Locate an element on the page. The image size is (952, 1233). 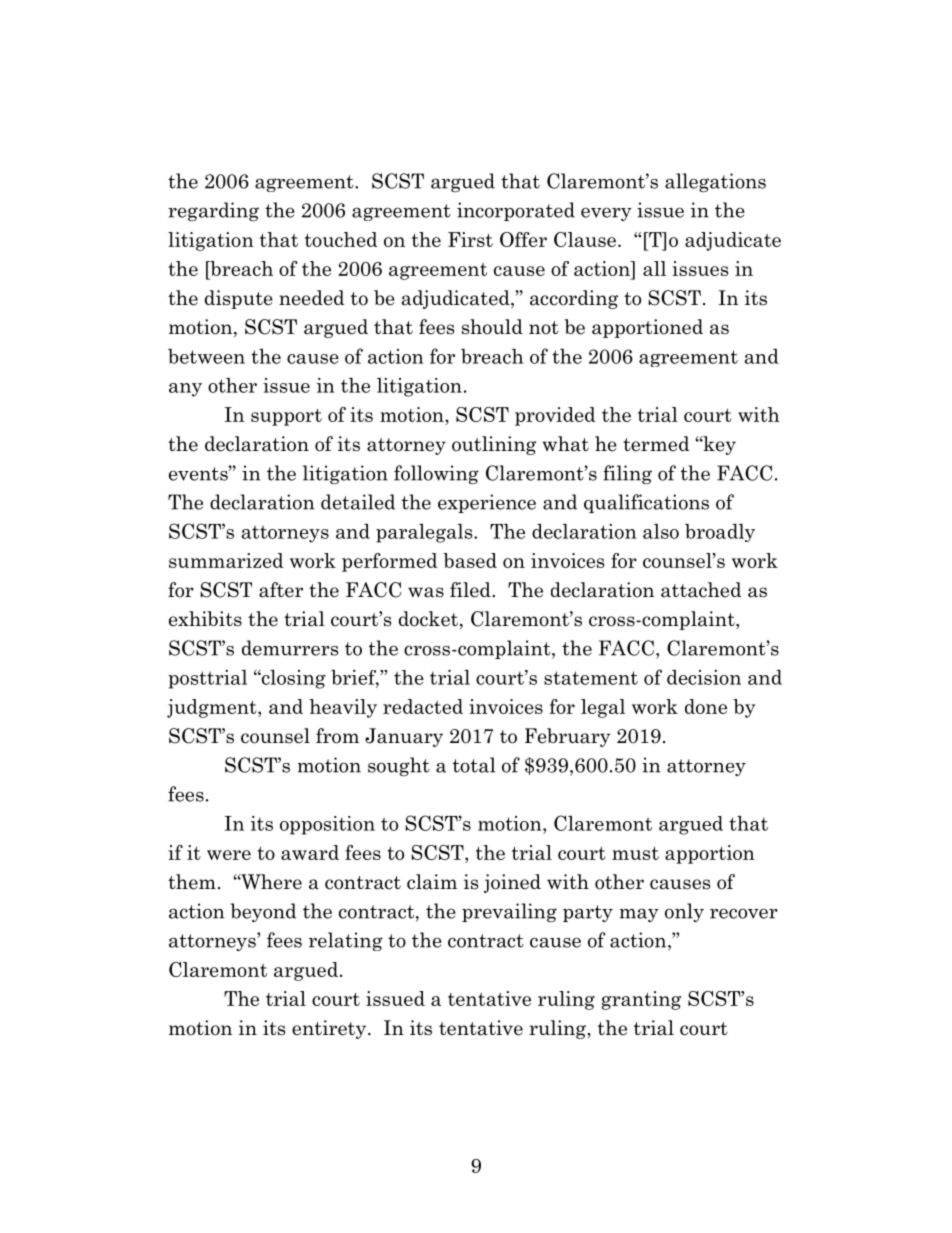
regarding is located at coordinates (213, 211).
